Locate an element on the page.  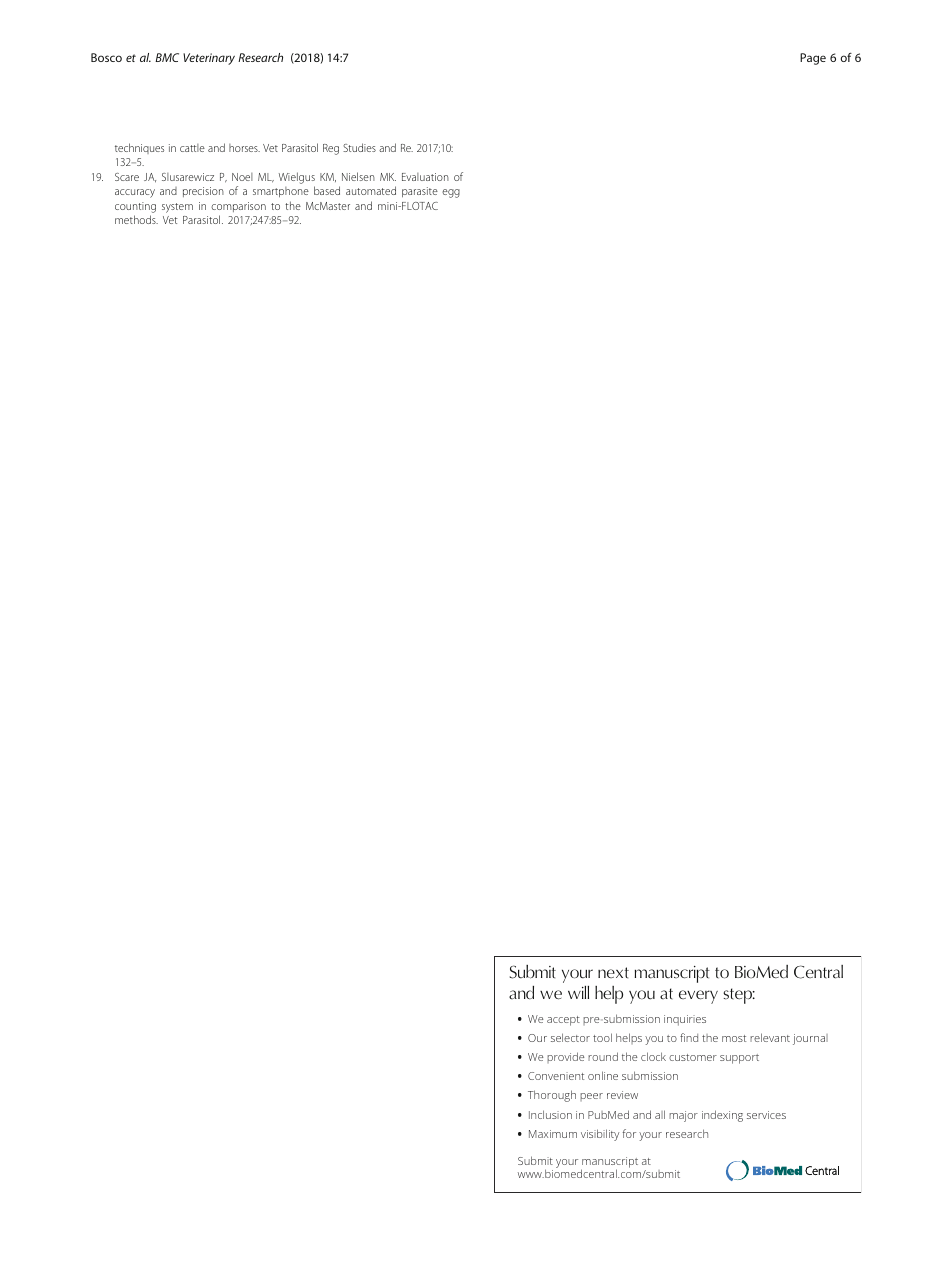
next is located at coordinates (613, 973).
